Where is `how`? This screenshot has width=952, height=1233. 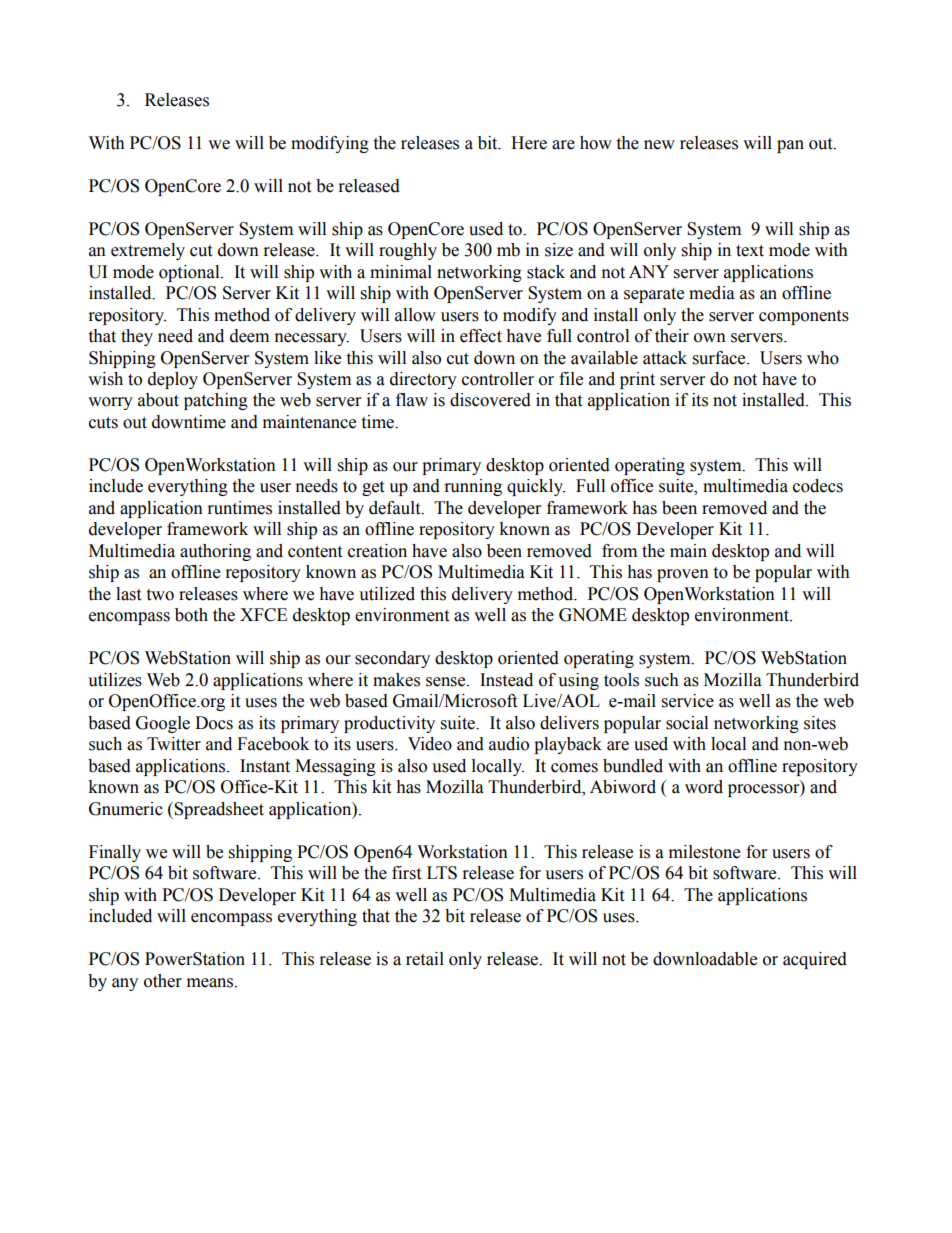
how is located at coordinates (596, 143).
